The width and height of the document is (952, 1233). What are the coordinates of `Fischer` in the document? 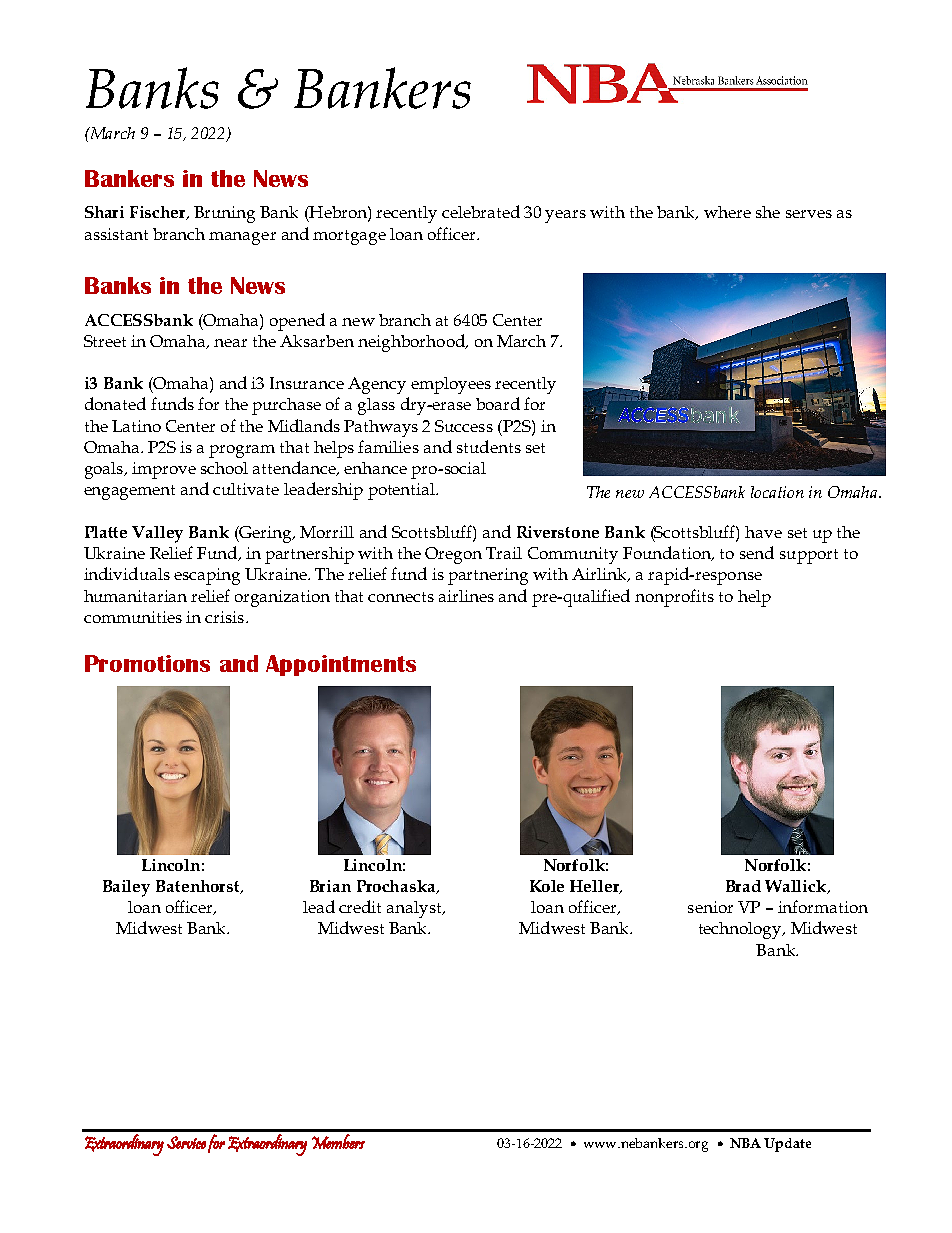 It's located at (159, 213).
